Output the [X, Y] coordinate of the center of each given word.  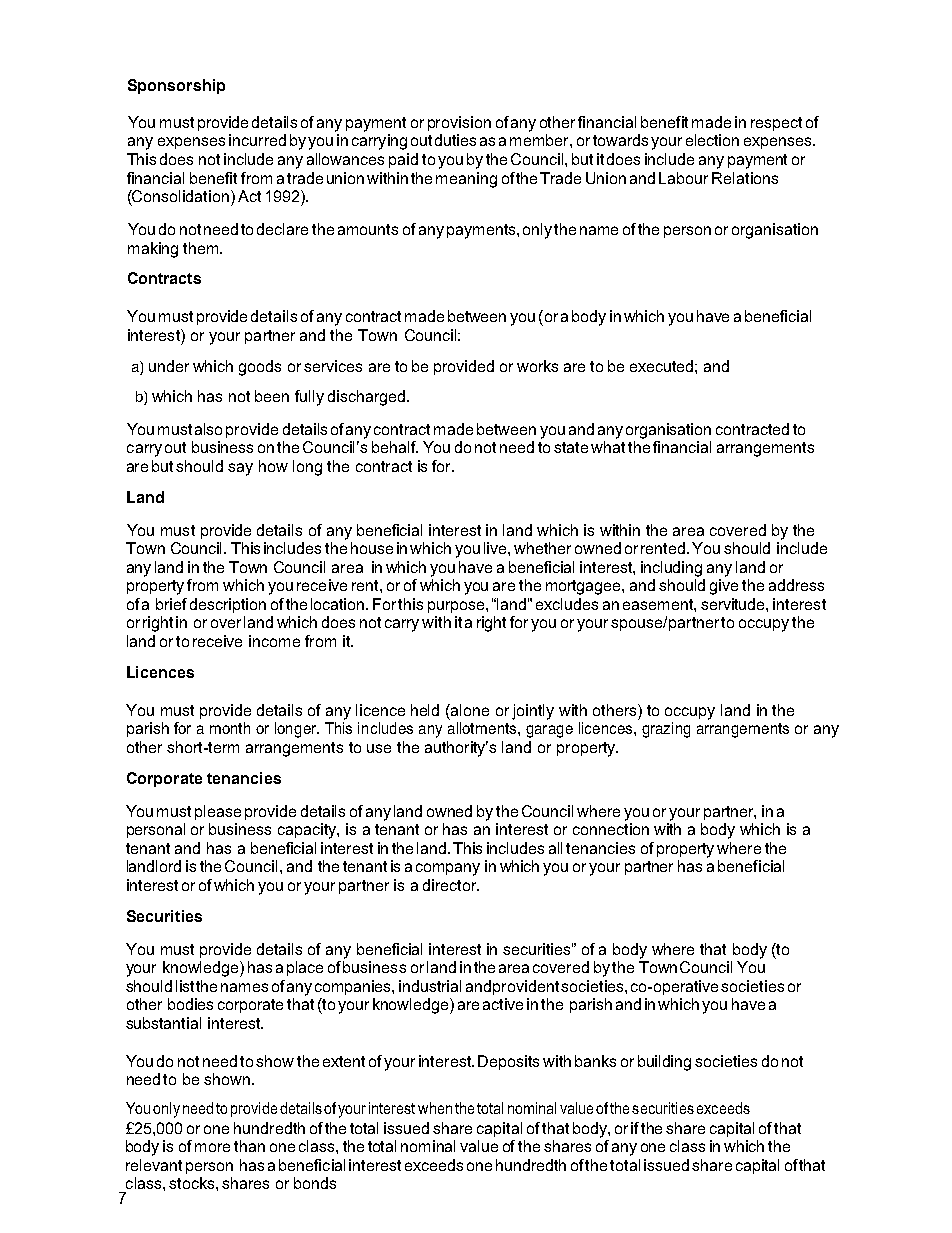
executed [661, 366]
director [451, 885]
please [218, 812]
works [537, 366]
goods [260, 368]
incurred [257, 140]
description [228, 605]
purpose [457, 607]
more [212, 1147]
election [712, 140]
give [724, 587]
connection [611, 829]
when [435, 1108]
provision [459, 123]
